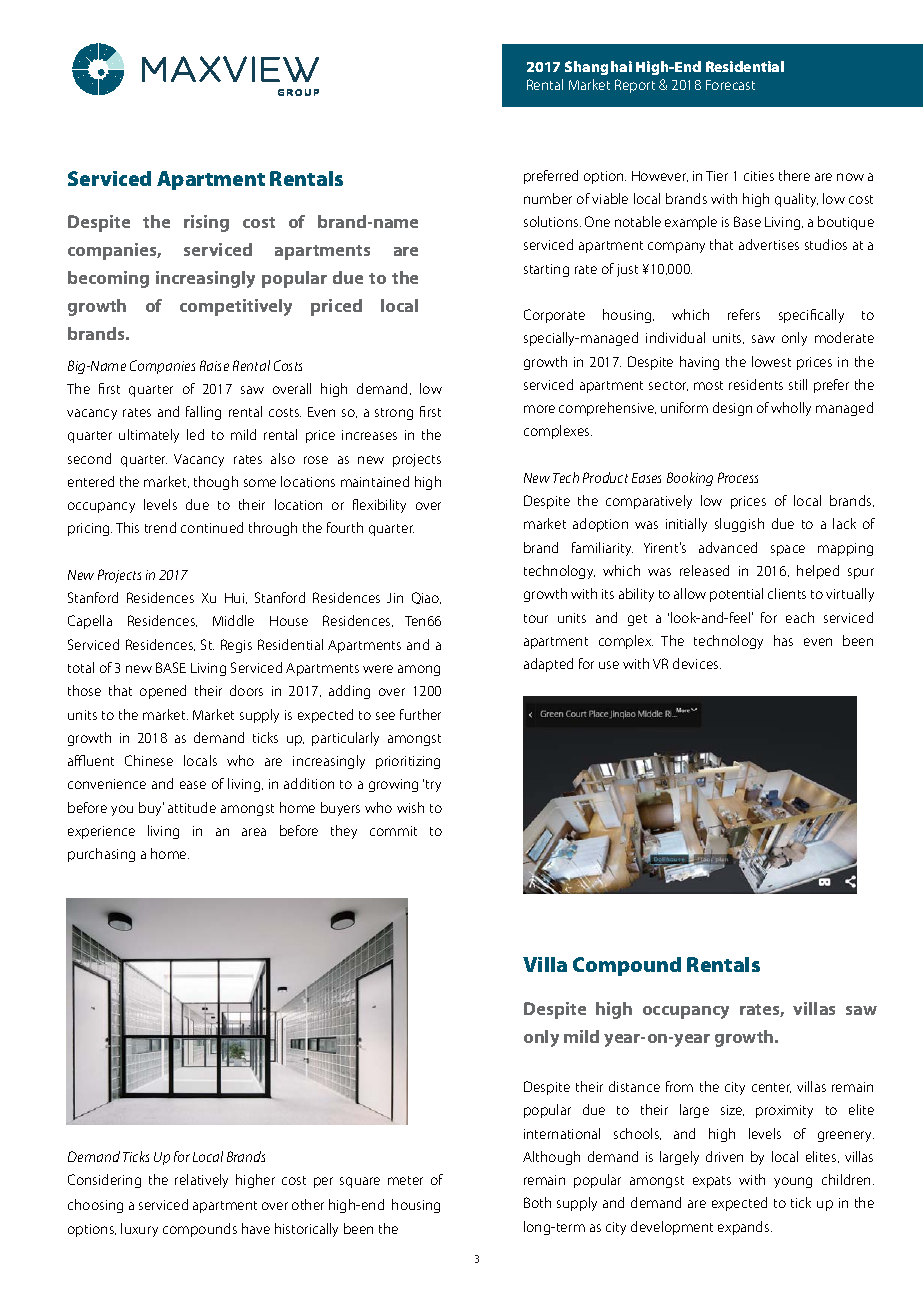  What do you see at coordinates (101, 855) in the screenshot?
I see `purchasing` at bounding box center [101, 855].
